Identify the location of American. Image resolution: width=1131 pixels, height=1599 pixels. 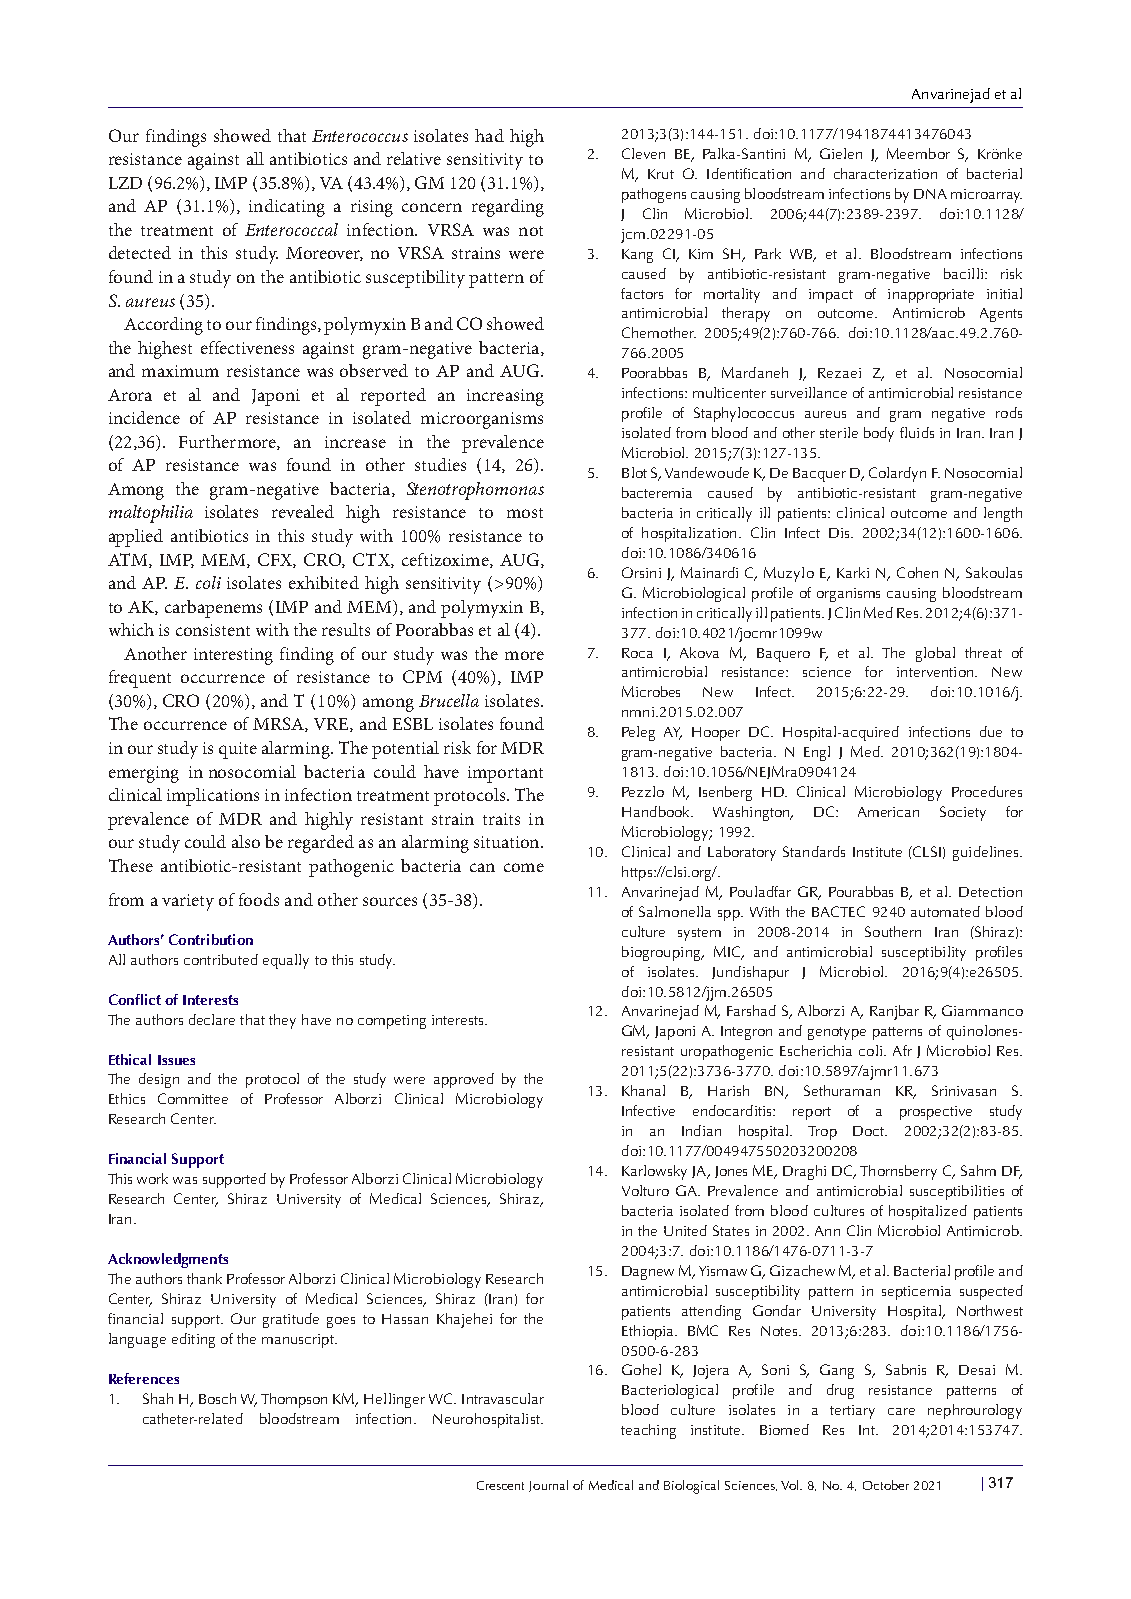
(888, 812).
